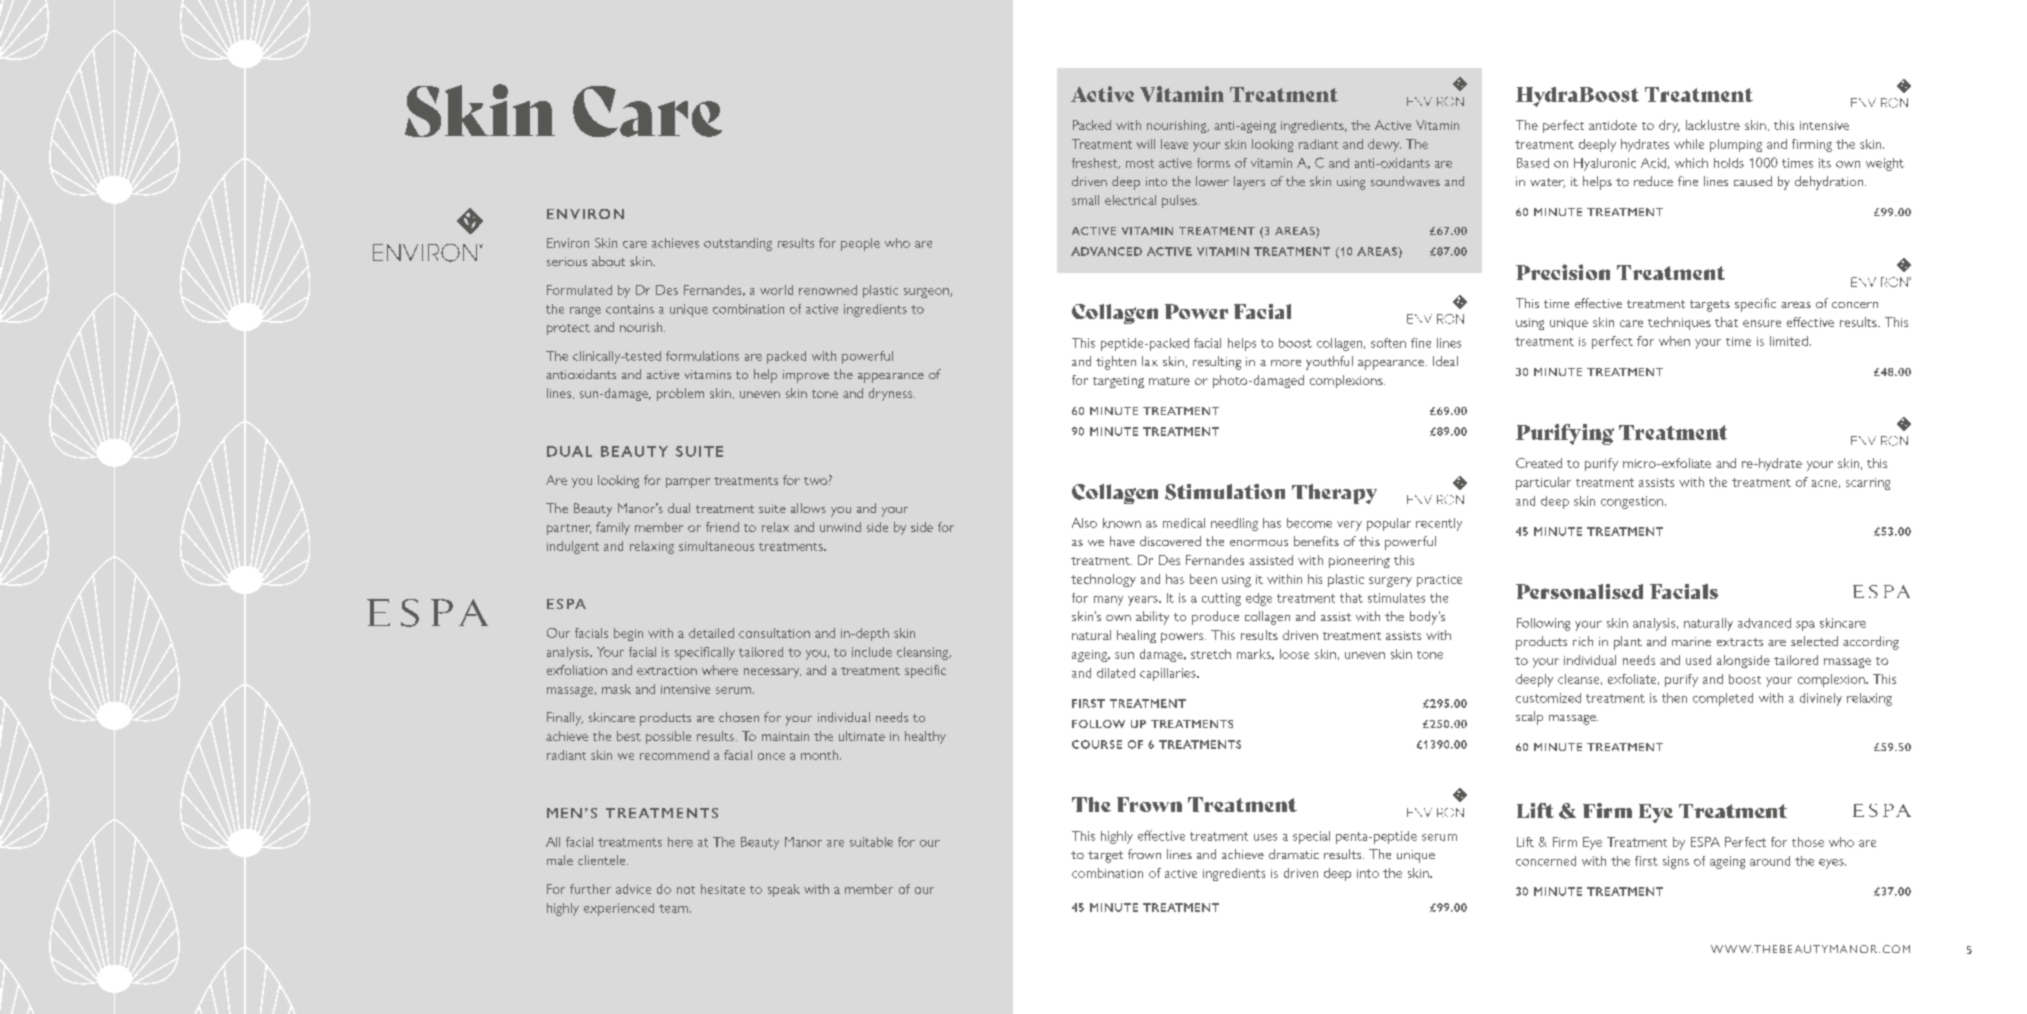 The height and width of the screenshot is (1014, 2027). I want to click on signs, so click(1676, 862).
